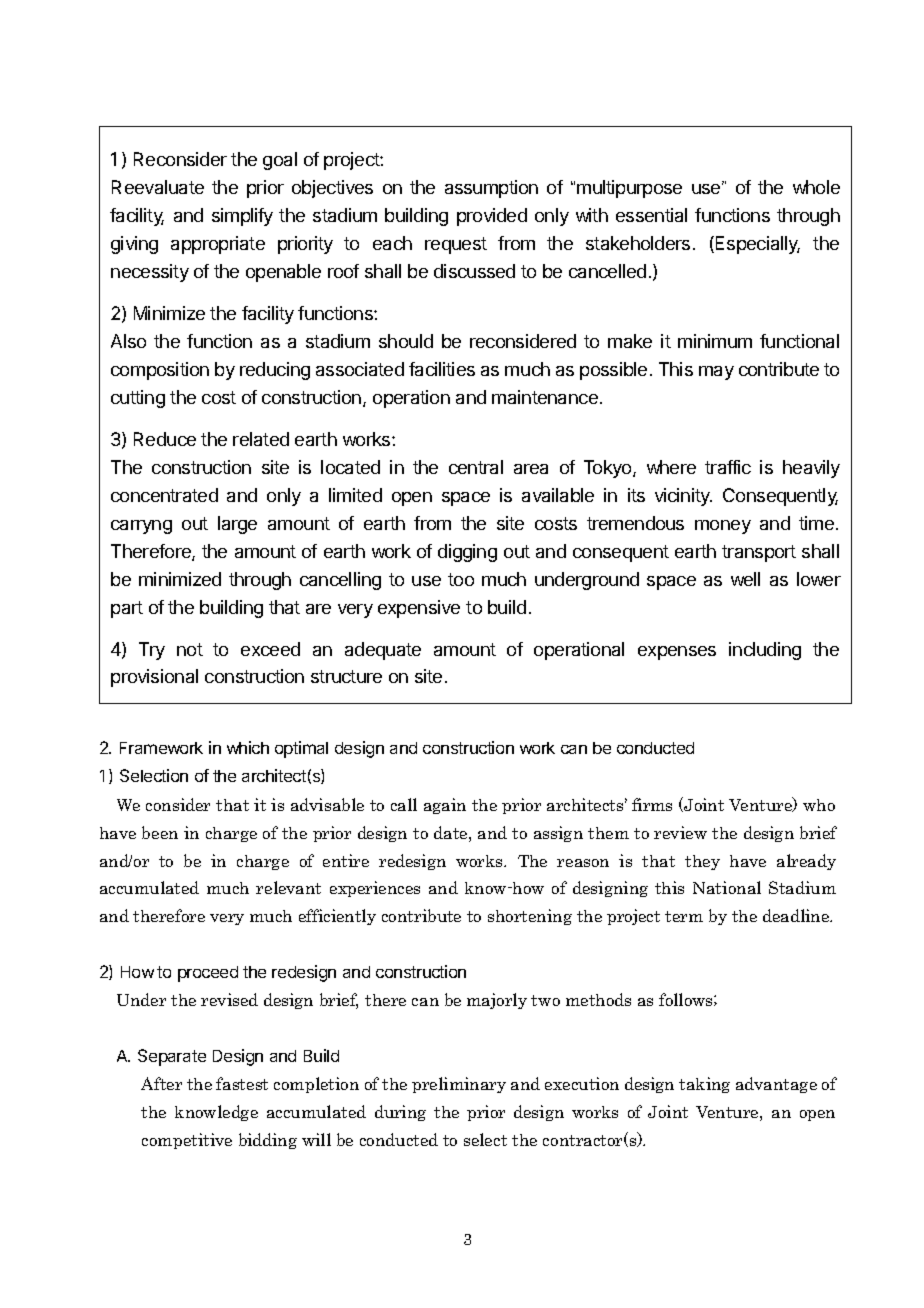 This document has height=1308, width=924. Describe the element at coordinates (242, 217) in the document. I see `simplify` at that location.
